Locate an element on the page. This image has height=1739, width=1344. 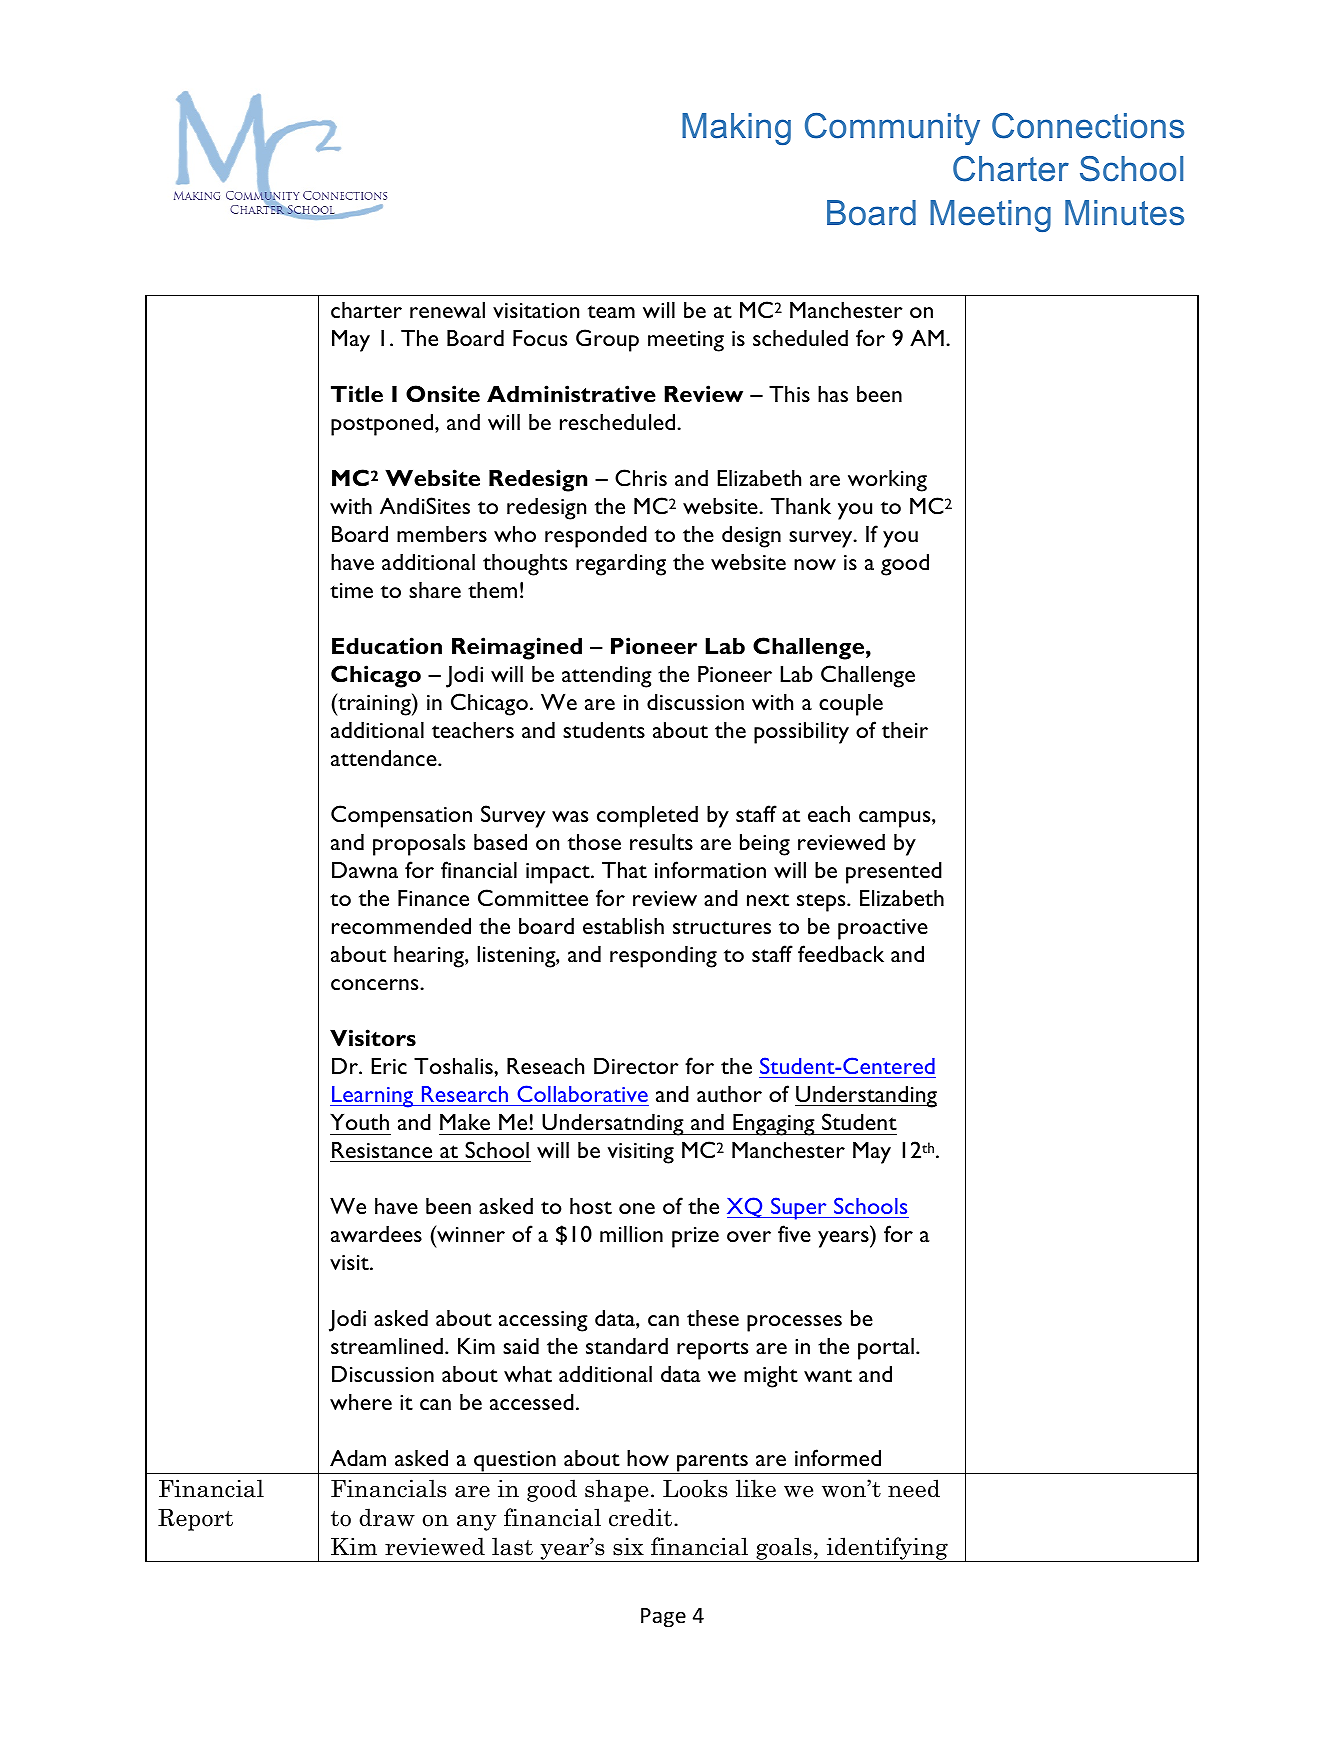
goals is located at coordinates (784, 1549).
